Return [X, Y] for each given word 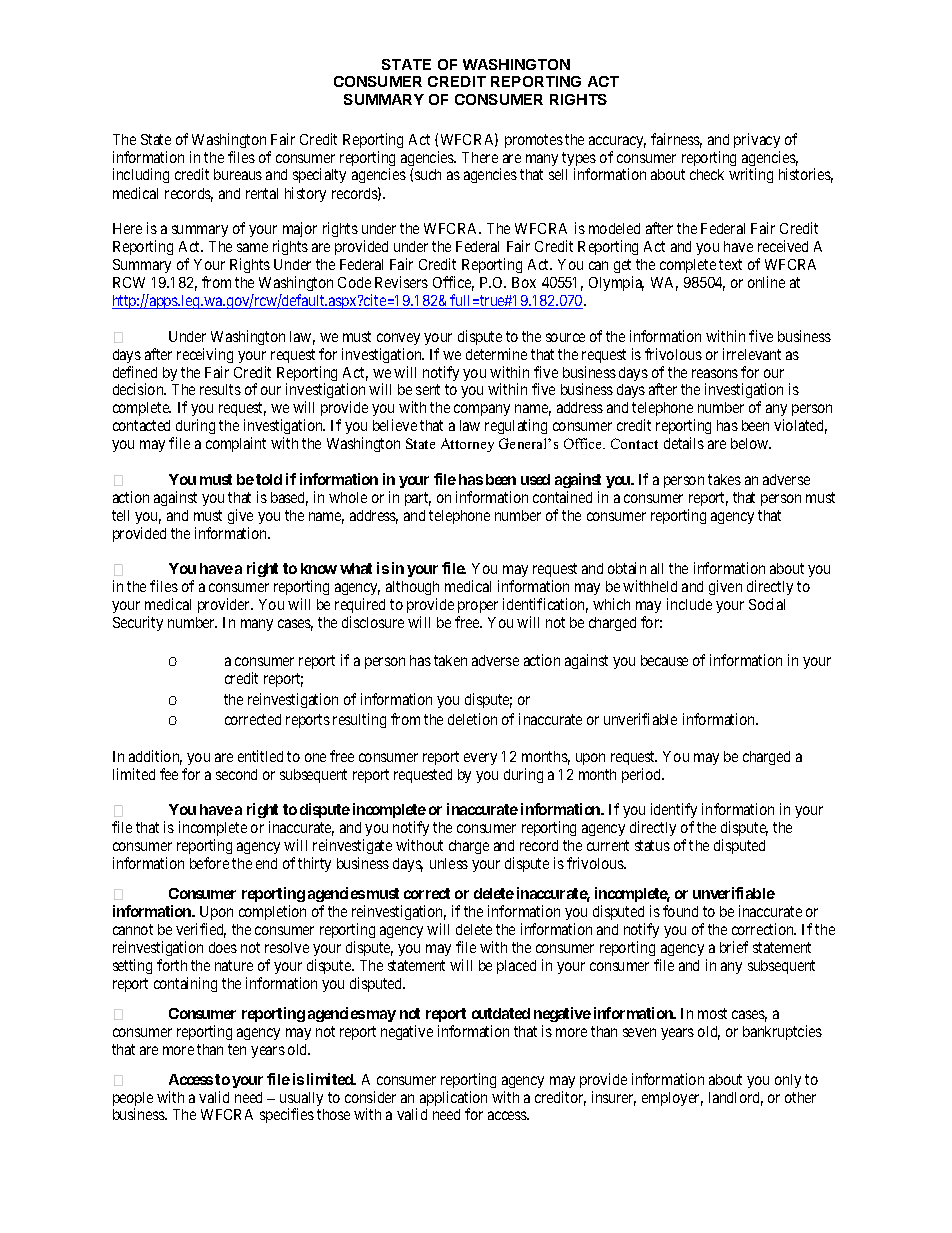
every [480, 759]
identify [674, 812]
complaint [236, 444]
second [236, 774]
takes [724, 479]
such [428, 174]
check [707, 174]
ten [237, 1049]
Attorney [467, 445]
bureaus [238, 174]
